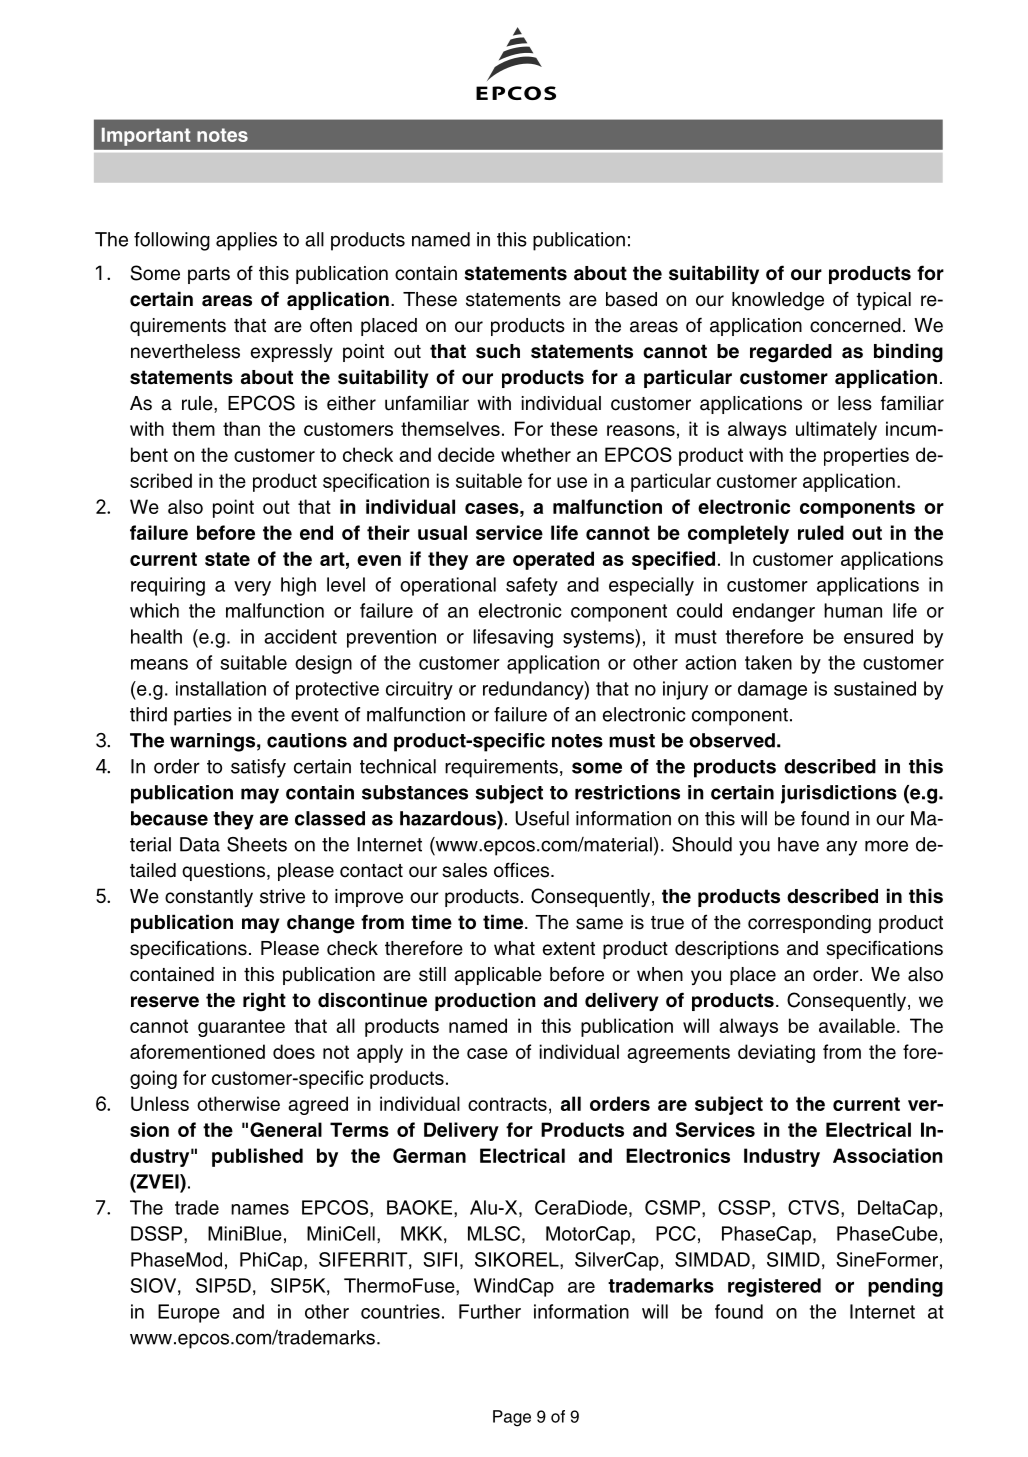 The image size is (1028, 1457). What do you see at coordinates (189, 1313) in the screenshot?
I see `Europe` at bounding box center [189, 1313].
